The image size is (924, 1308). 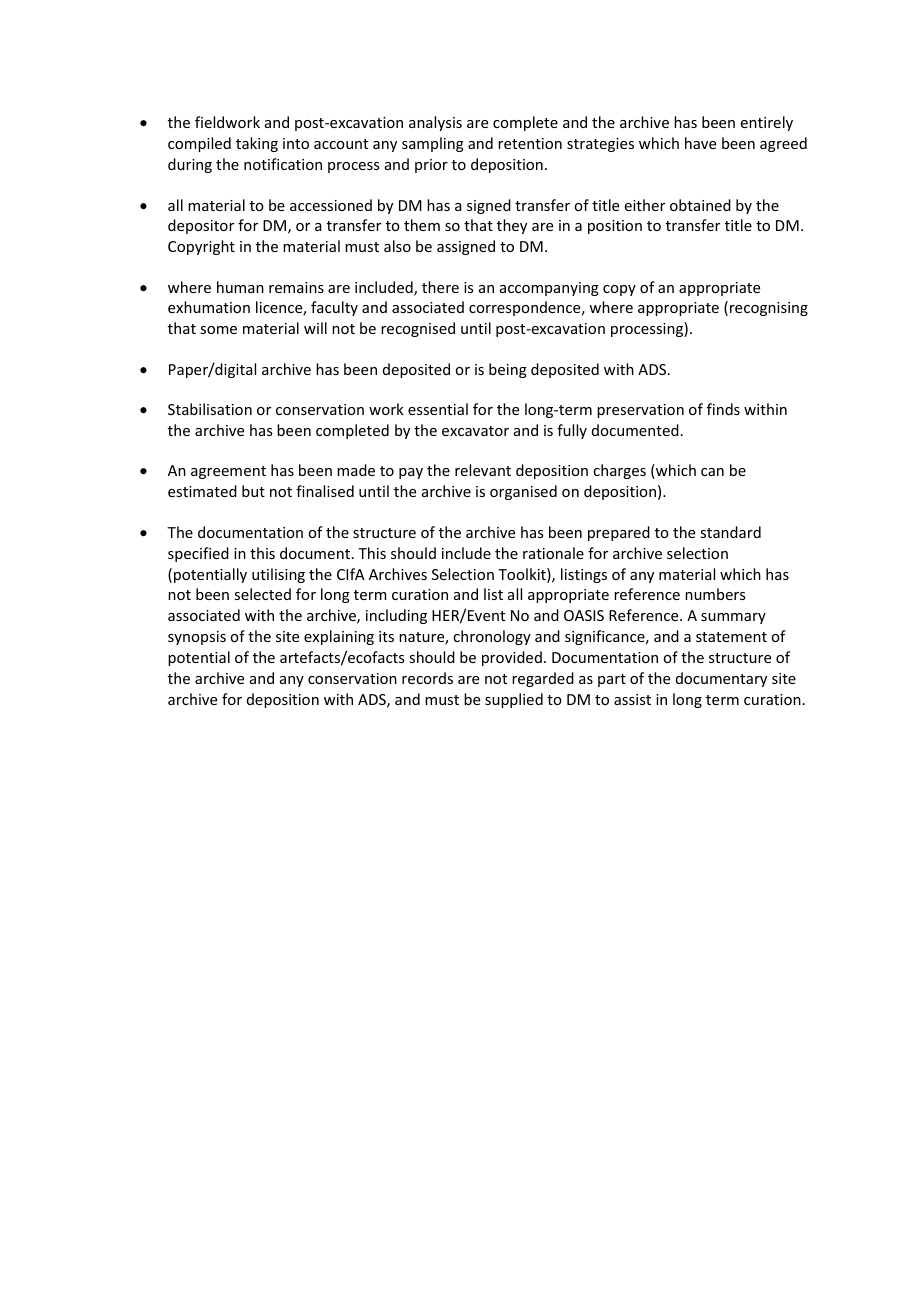 I want to click on charges, so click(x=619, y=471).
